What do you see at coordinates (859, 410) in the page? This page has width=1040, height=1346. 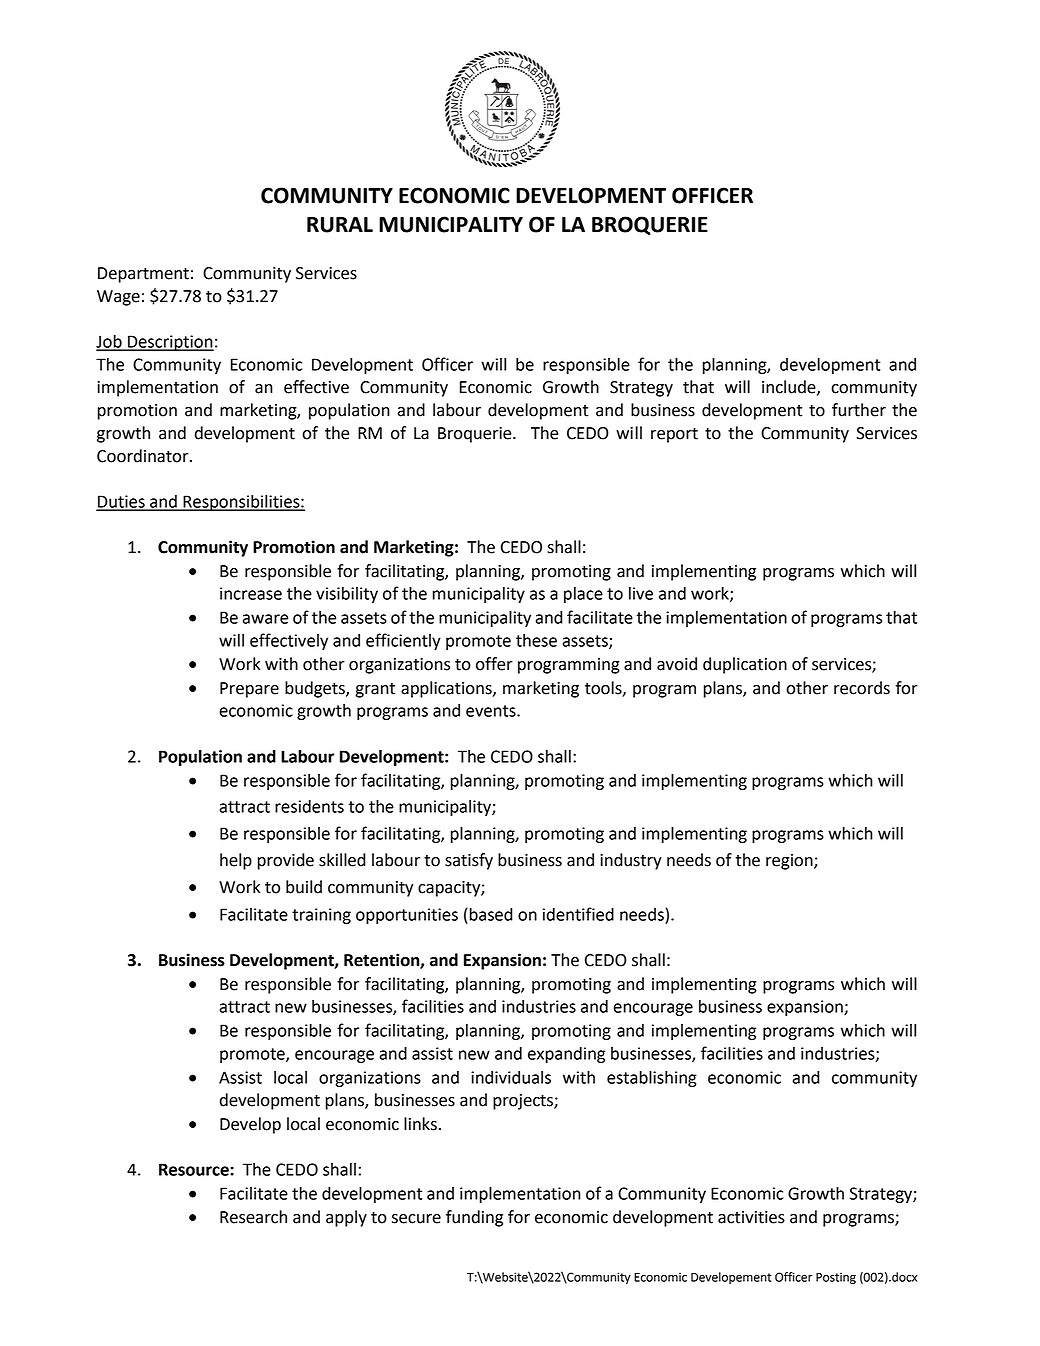 I see `further` at bounding box center [859, 410].
